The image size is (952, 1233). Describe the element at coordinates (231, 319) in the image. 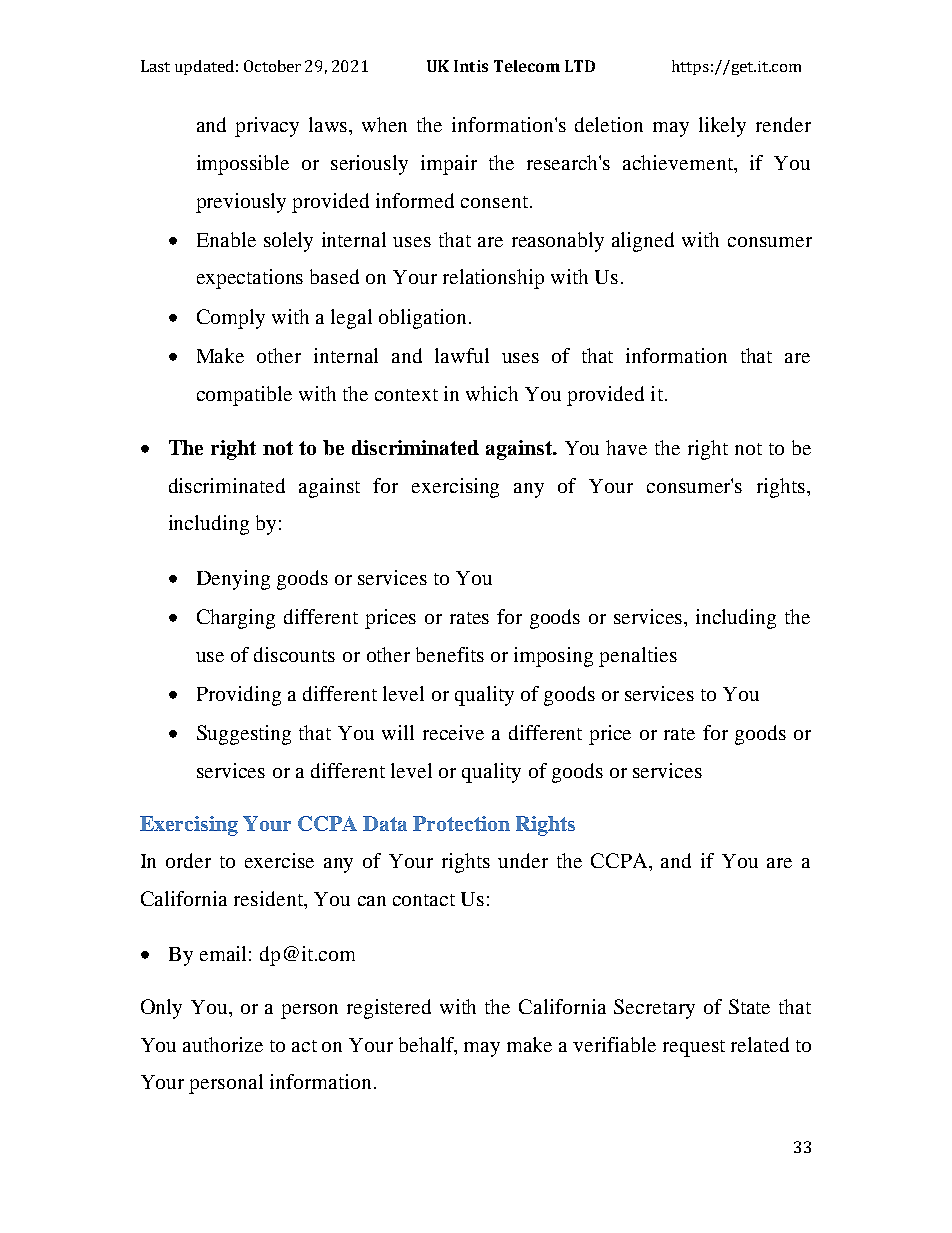

I see `Comply` at that location.
